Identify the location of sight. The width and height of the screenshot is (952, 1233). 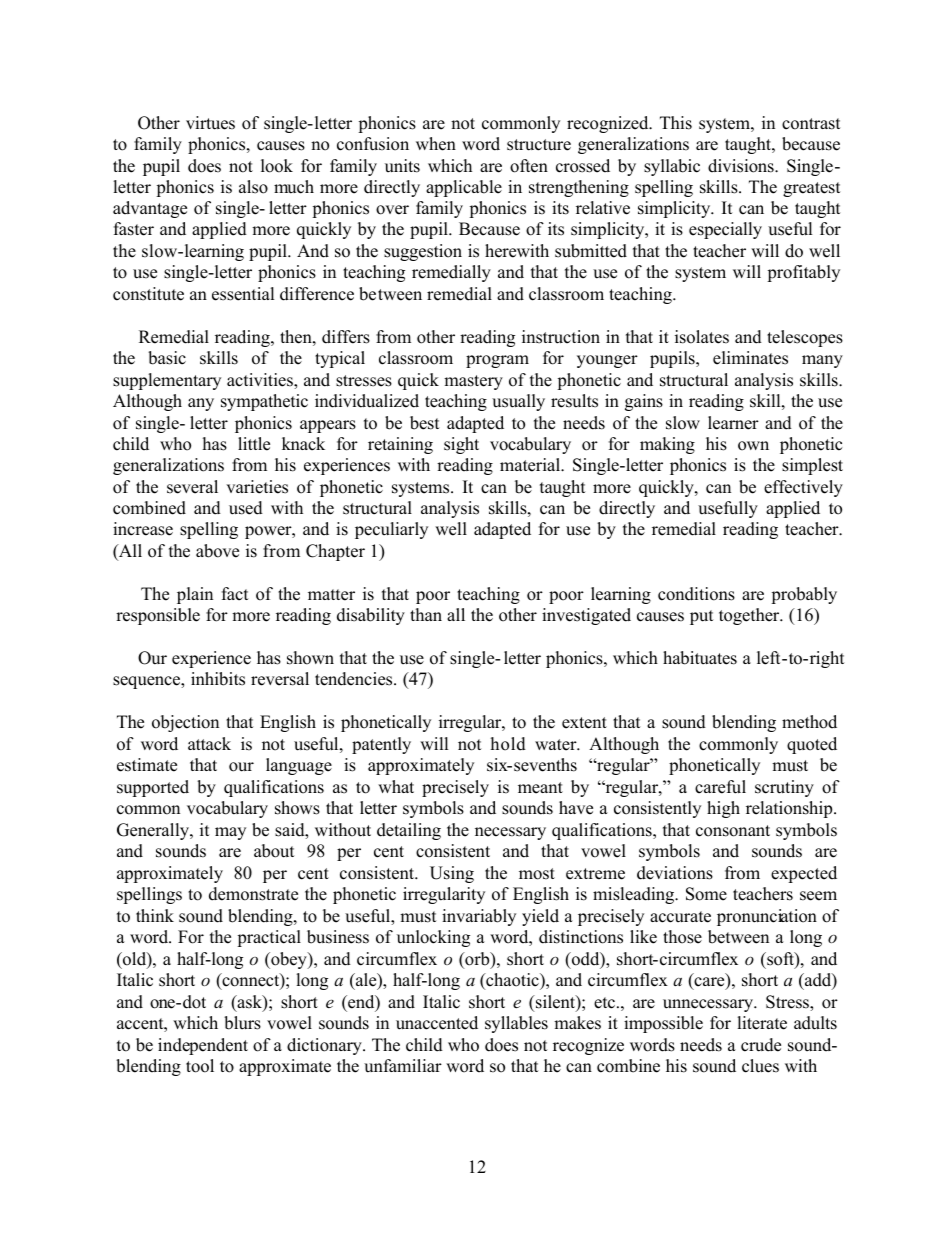
(461, 445).
